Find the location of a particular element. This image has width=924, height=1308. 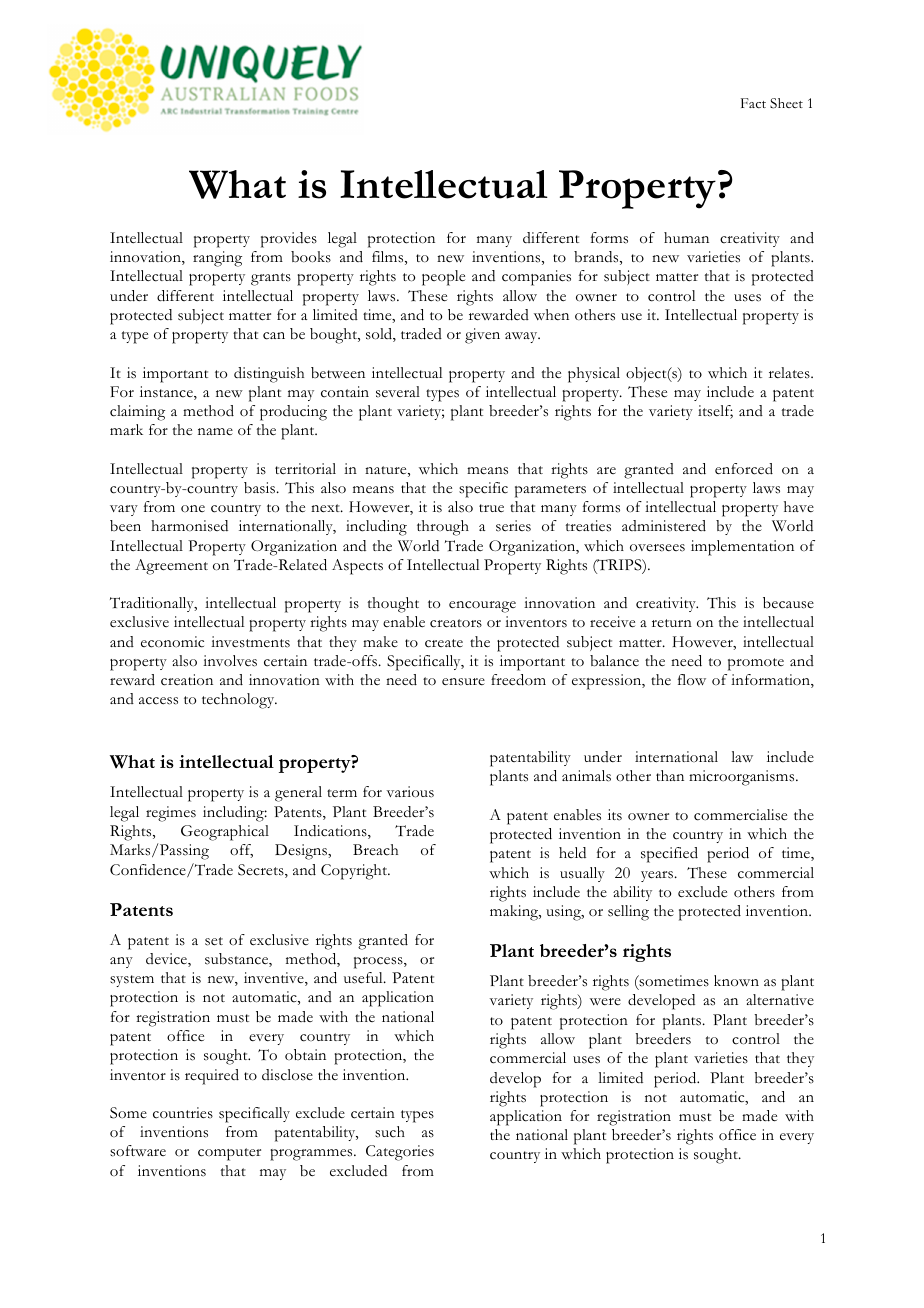

provides is located at coordinates (289, 240).
